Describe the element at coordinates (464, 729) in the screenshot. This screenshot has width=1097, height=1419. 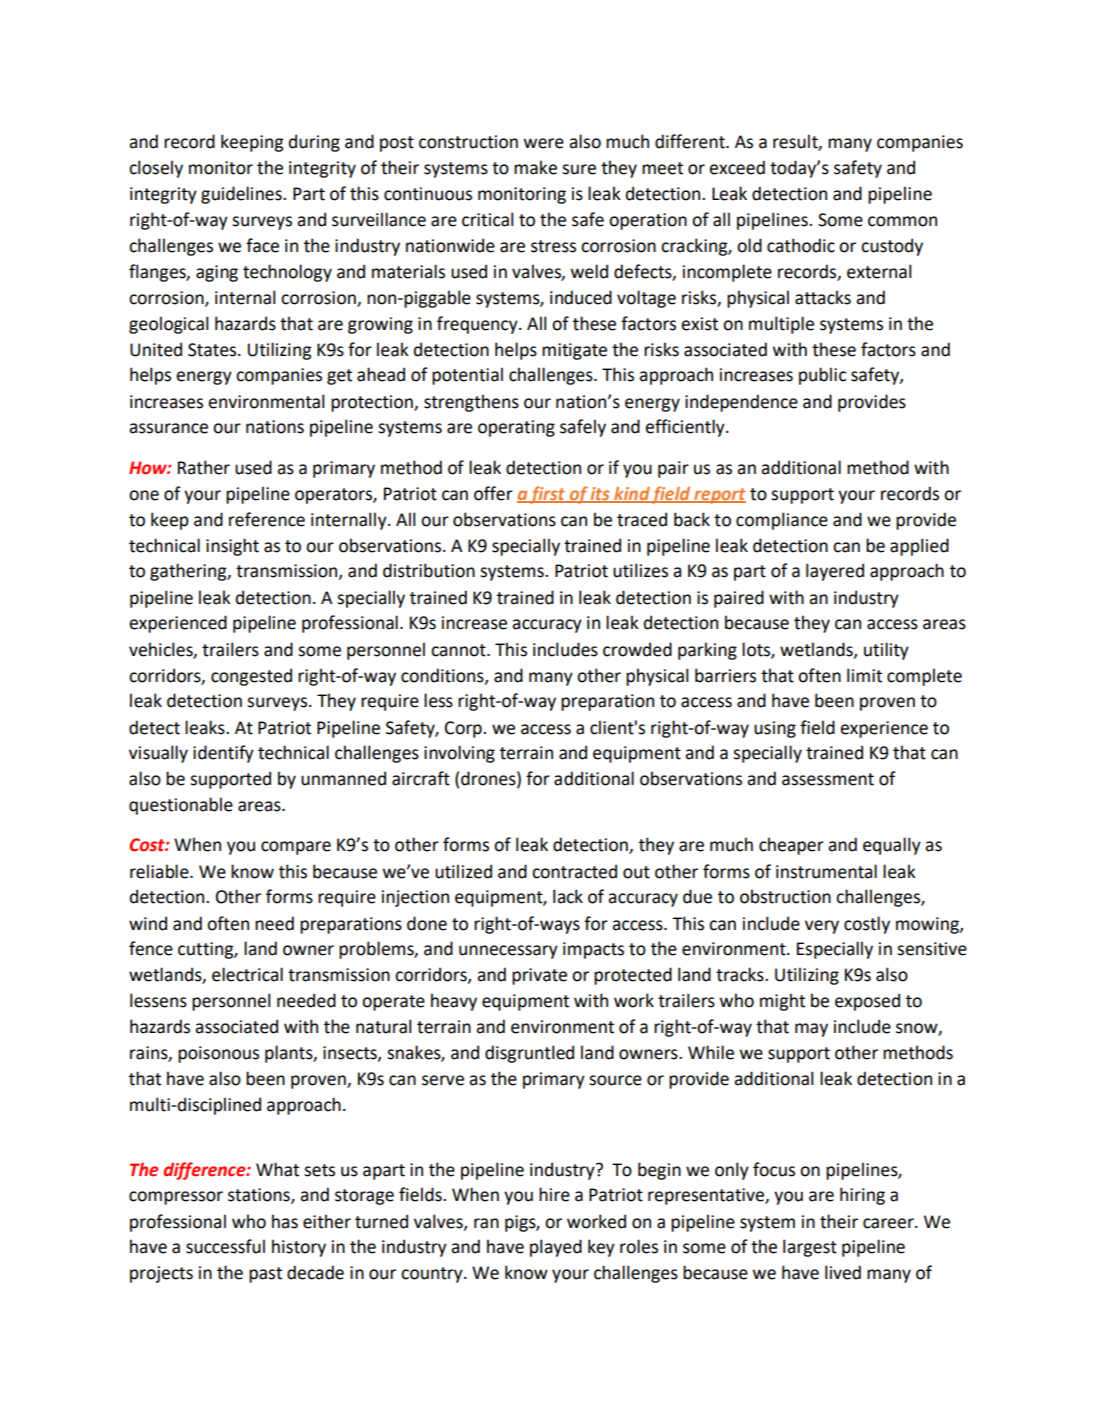
I see `Corp` at that location.
